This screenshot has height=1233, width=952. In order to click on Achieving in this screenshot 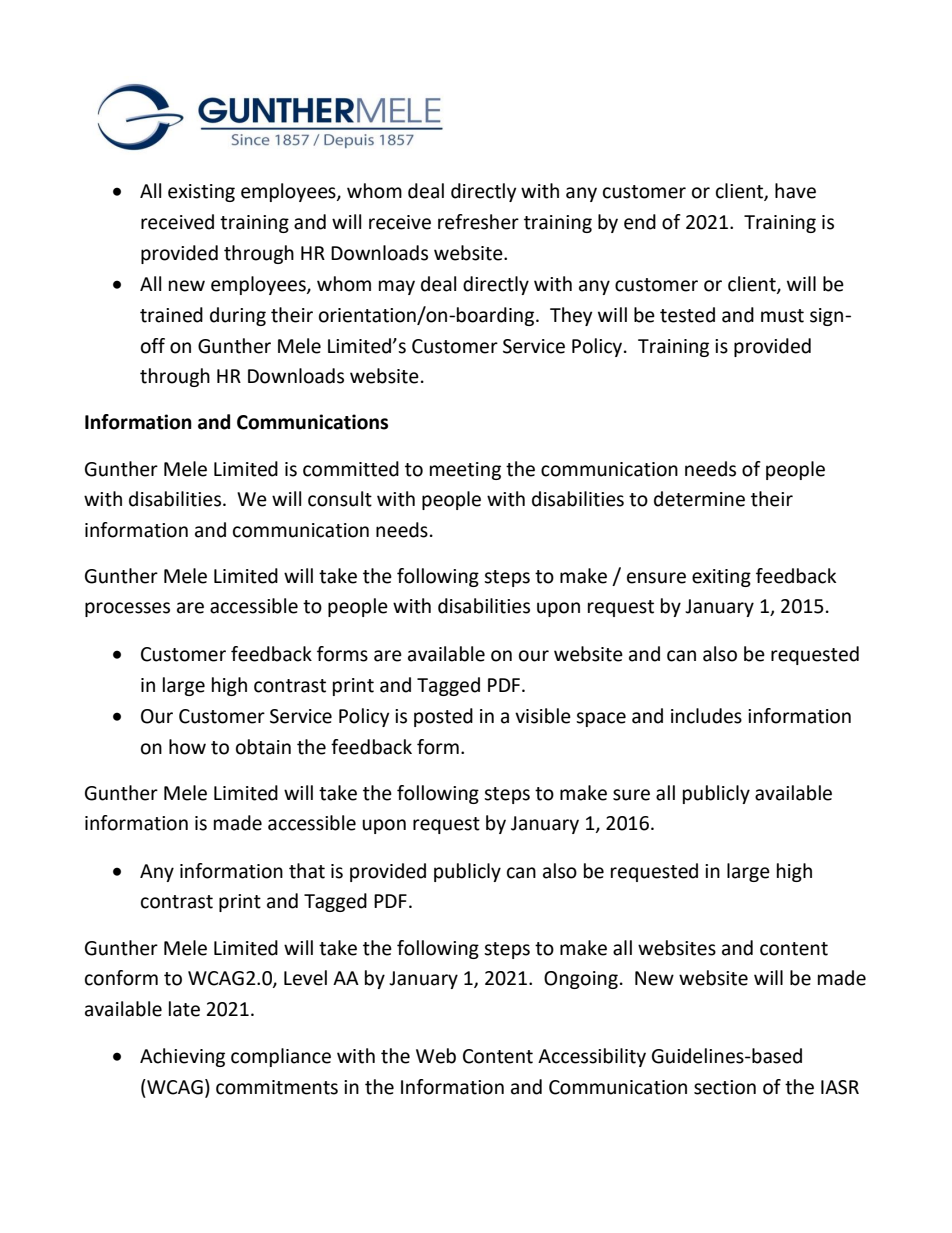, I will do `click(182, 1057)`.
